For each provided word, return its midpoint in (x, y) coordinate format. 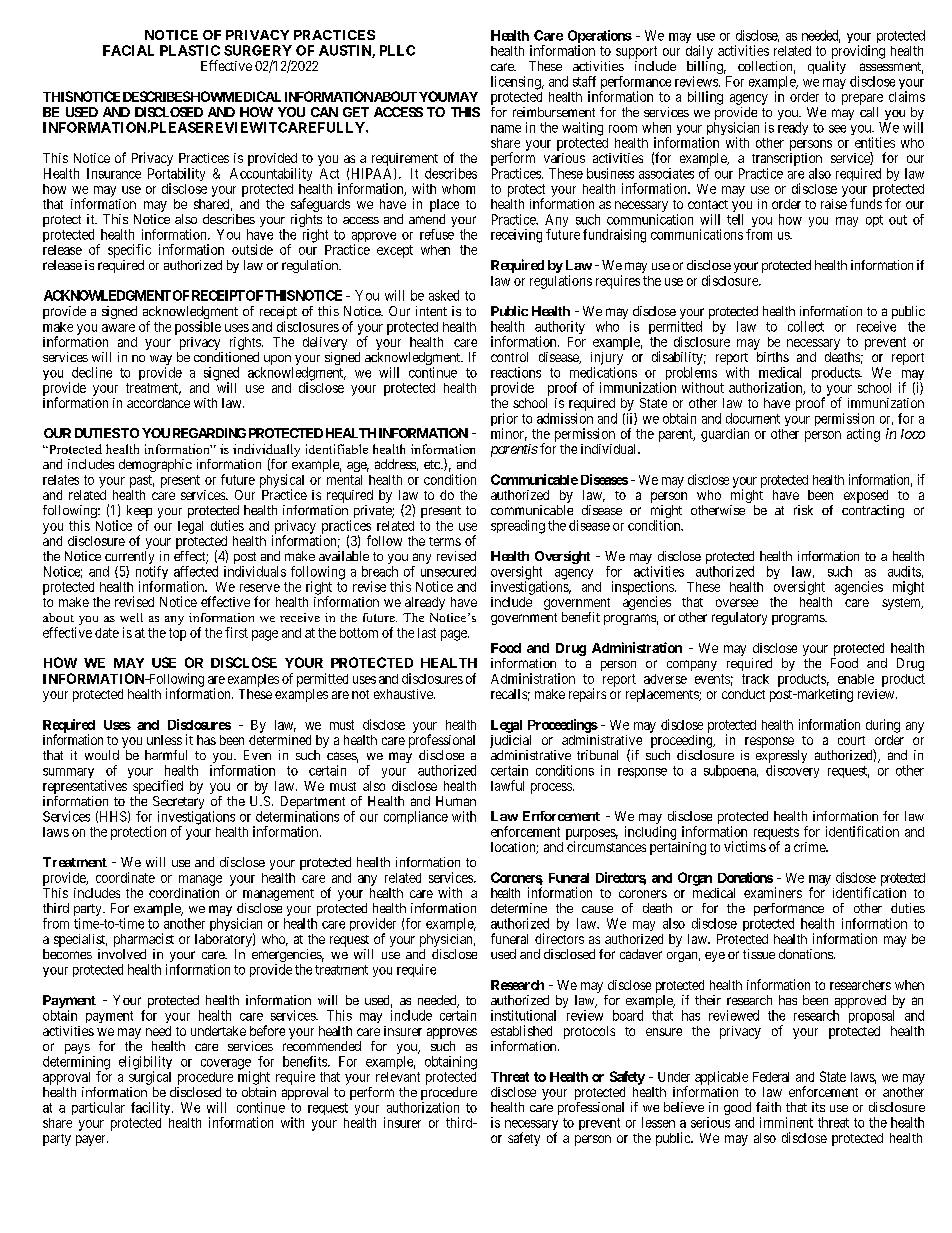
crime (810, 847)
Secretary (178, 804)
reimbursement (554, 112)
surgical (150, 1078)
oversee (737, 603)
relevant (398, 1077)
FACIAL (128, 50)
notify (152, 574)
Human (456, 801)
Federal (771, 1077)
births (773, 357)
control (509, 357)
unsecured (448, 571)
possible (198, 328)
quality (827, 67)
